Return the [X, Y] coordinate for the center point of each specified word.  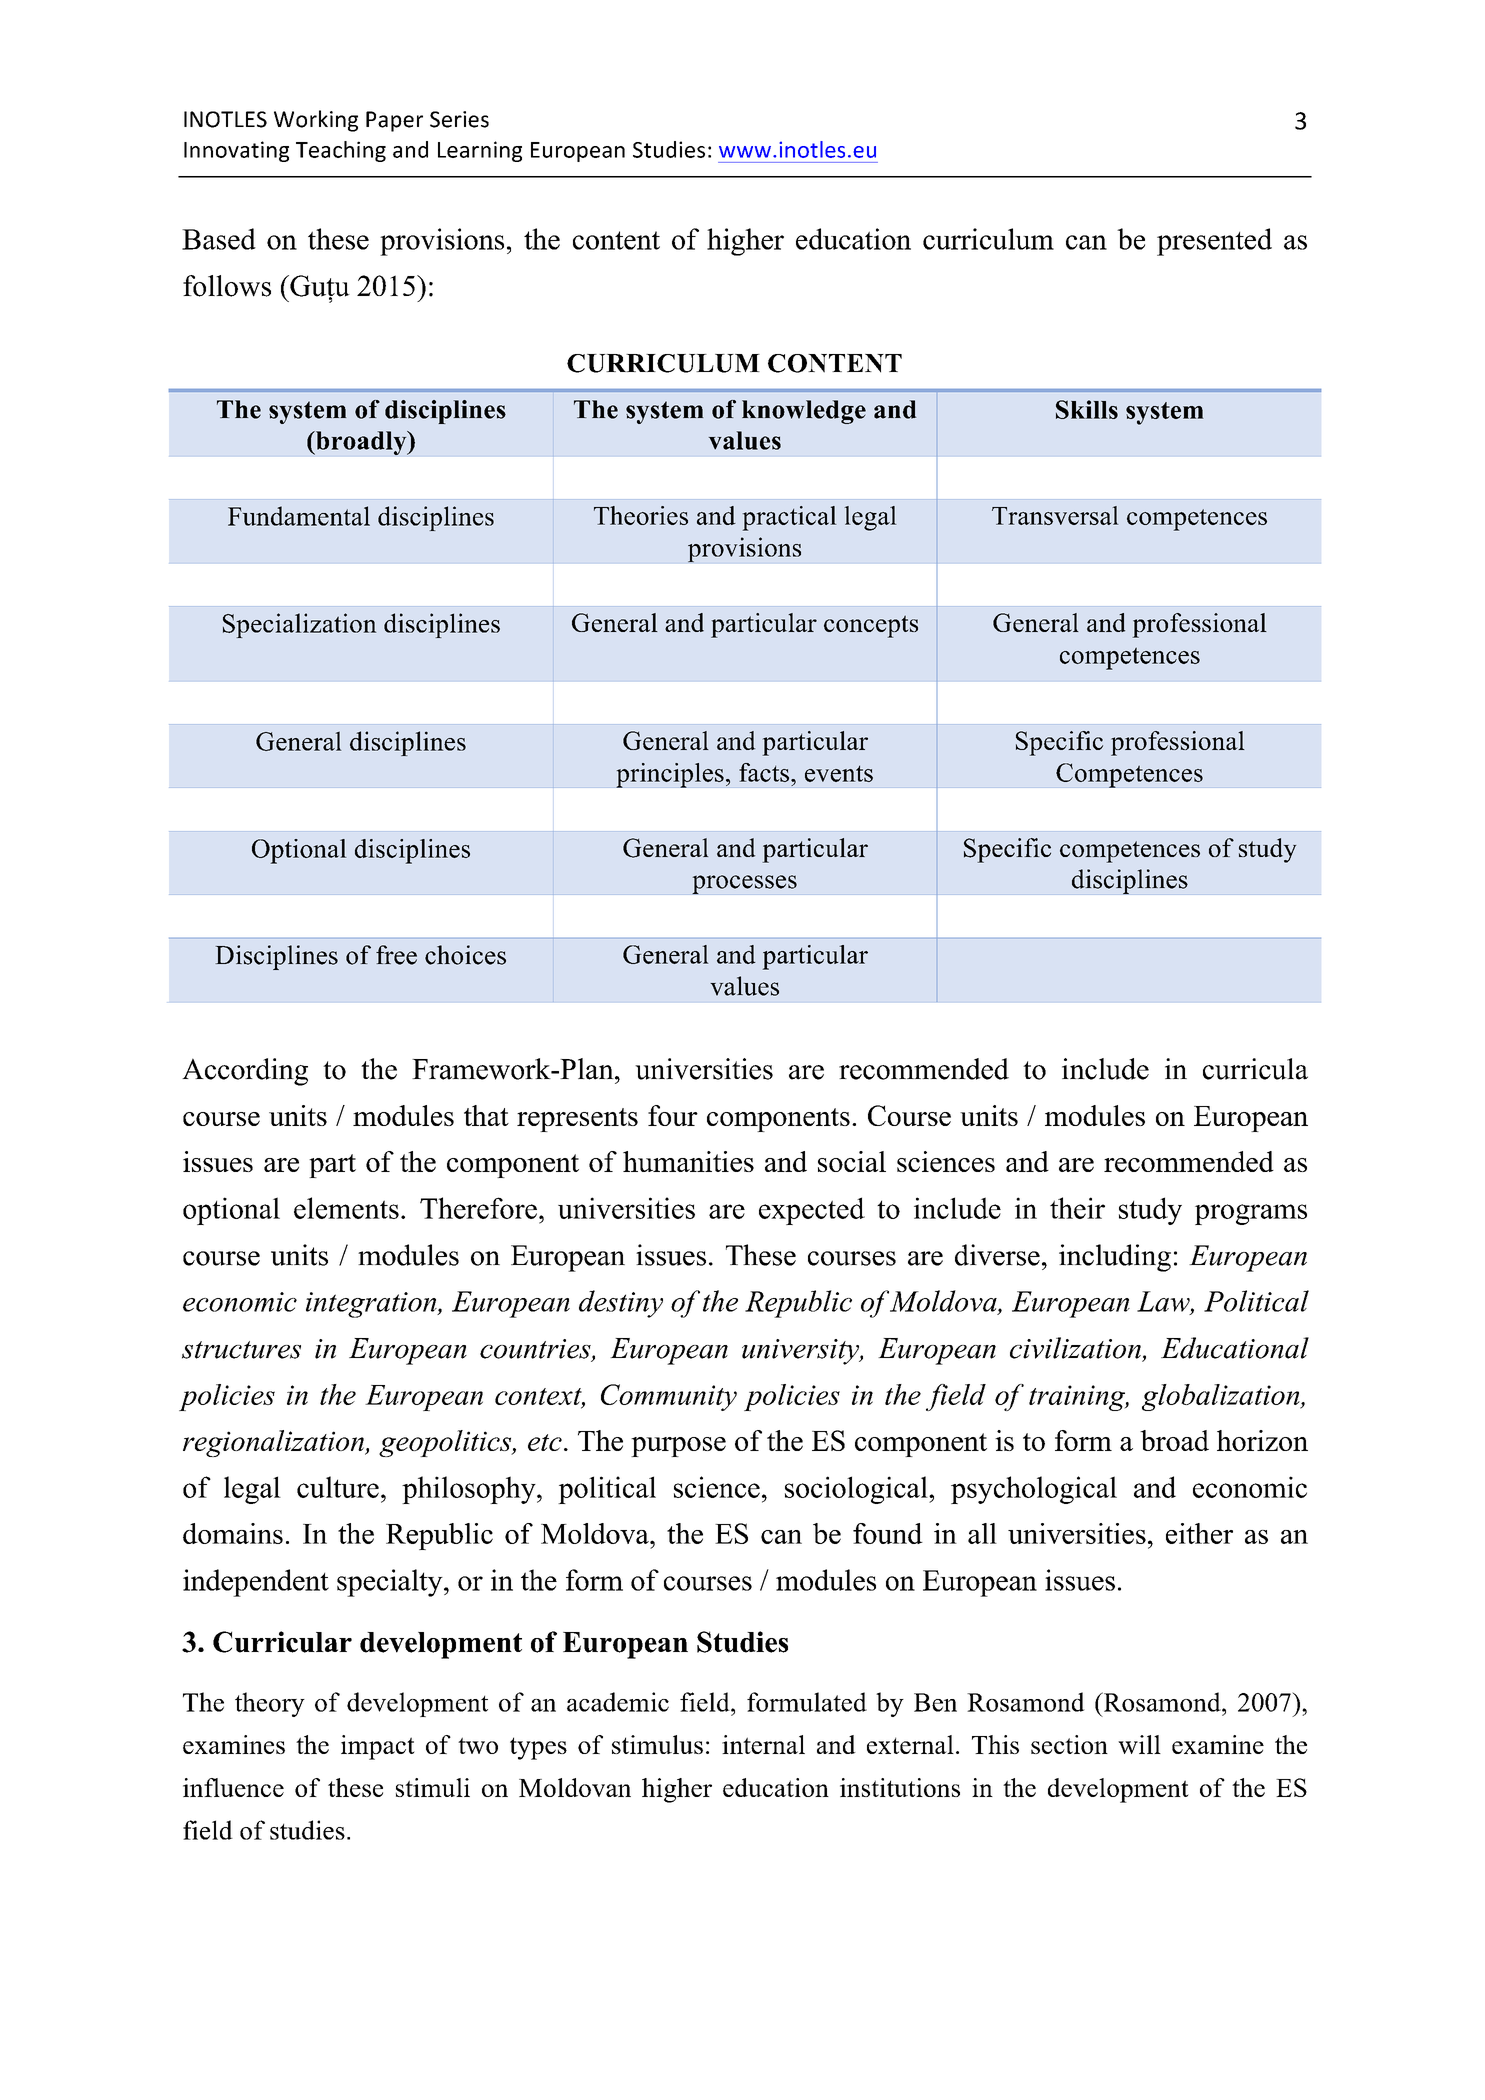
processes [744, 885]
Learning [480, 151]
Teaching [341, 151]
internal [763, 1744]
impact [378, 1747]
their [1077, 1208]
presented [1214, 242]
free [396, 955]
